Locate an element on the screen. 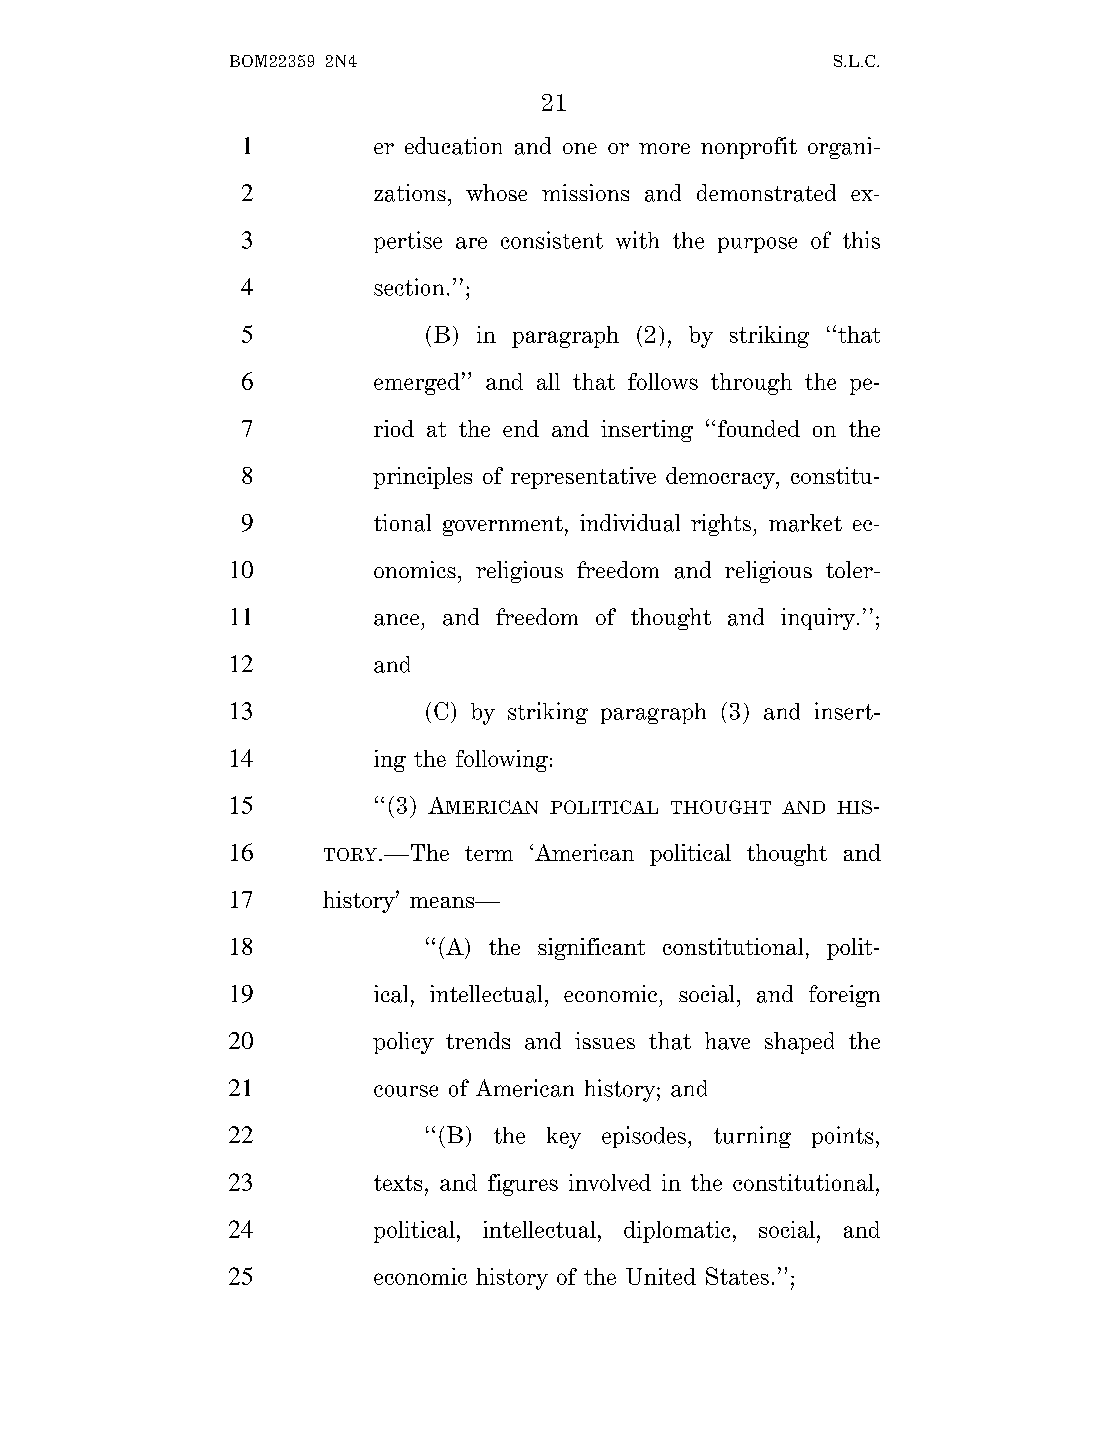 The image size is (1109, 1435). following is located at coordinates (502, 761).
